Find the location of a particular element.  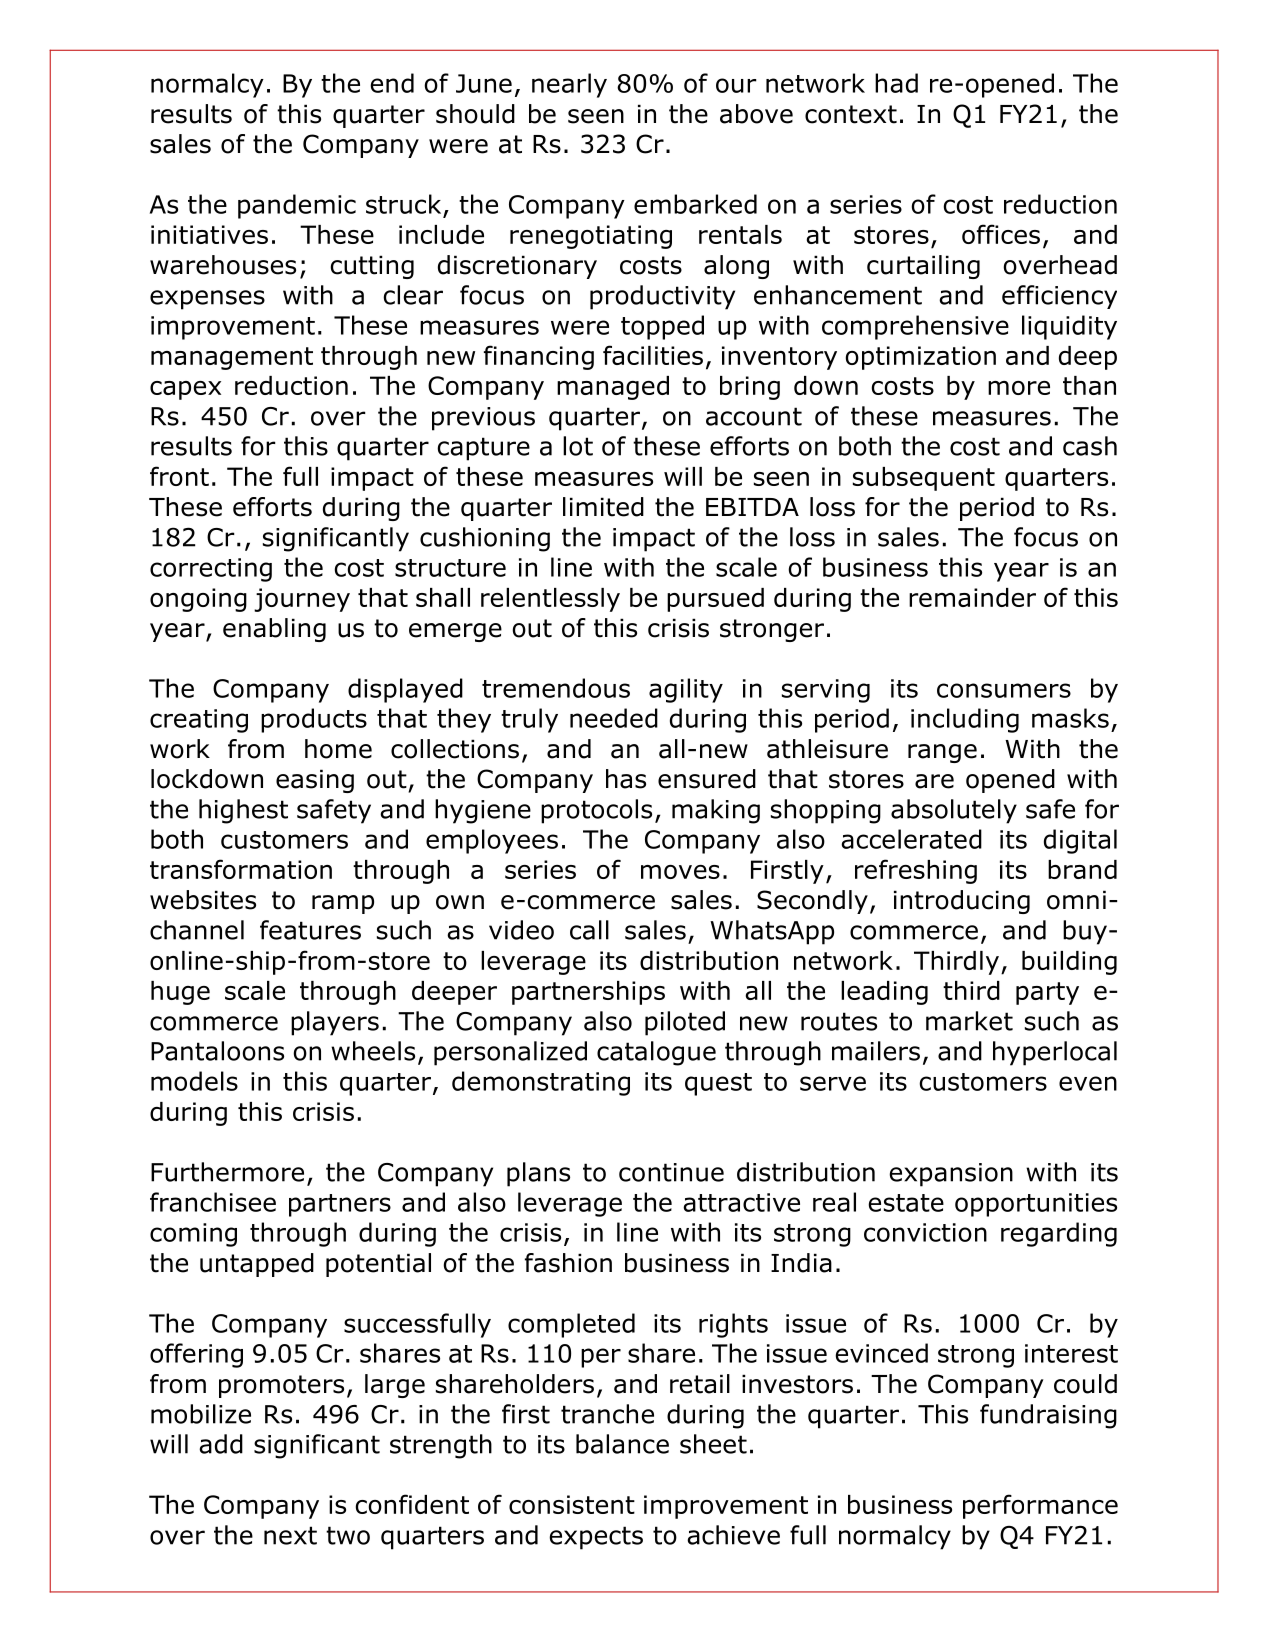

continue is located at coordinates (671, 1172).
